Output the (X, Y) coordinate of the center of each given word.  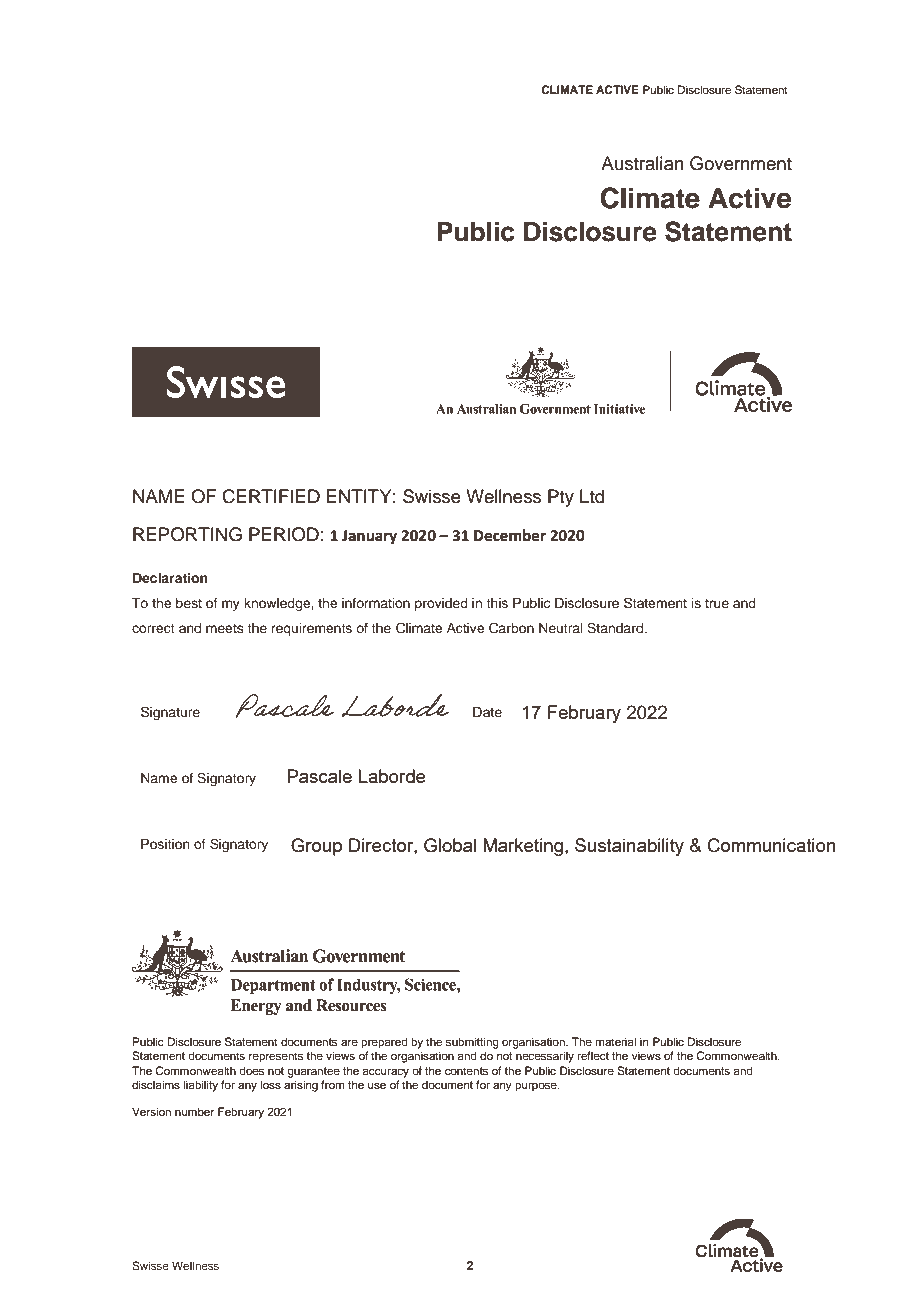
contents (466, 1071)
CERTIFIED (271, 496)
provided (441, 604)
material (615, 1041)
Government (741, 163)
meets (224, 628)
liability (200, 1086)
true (717, 603)
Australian (642, 163)
